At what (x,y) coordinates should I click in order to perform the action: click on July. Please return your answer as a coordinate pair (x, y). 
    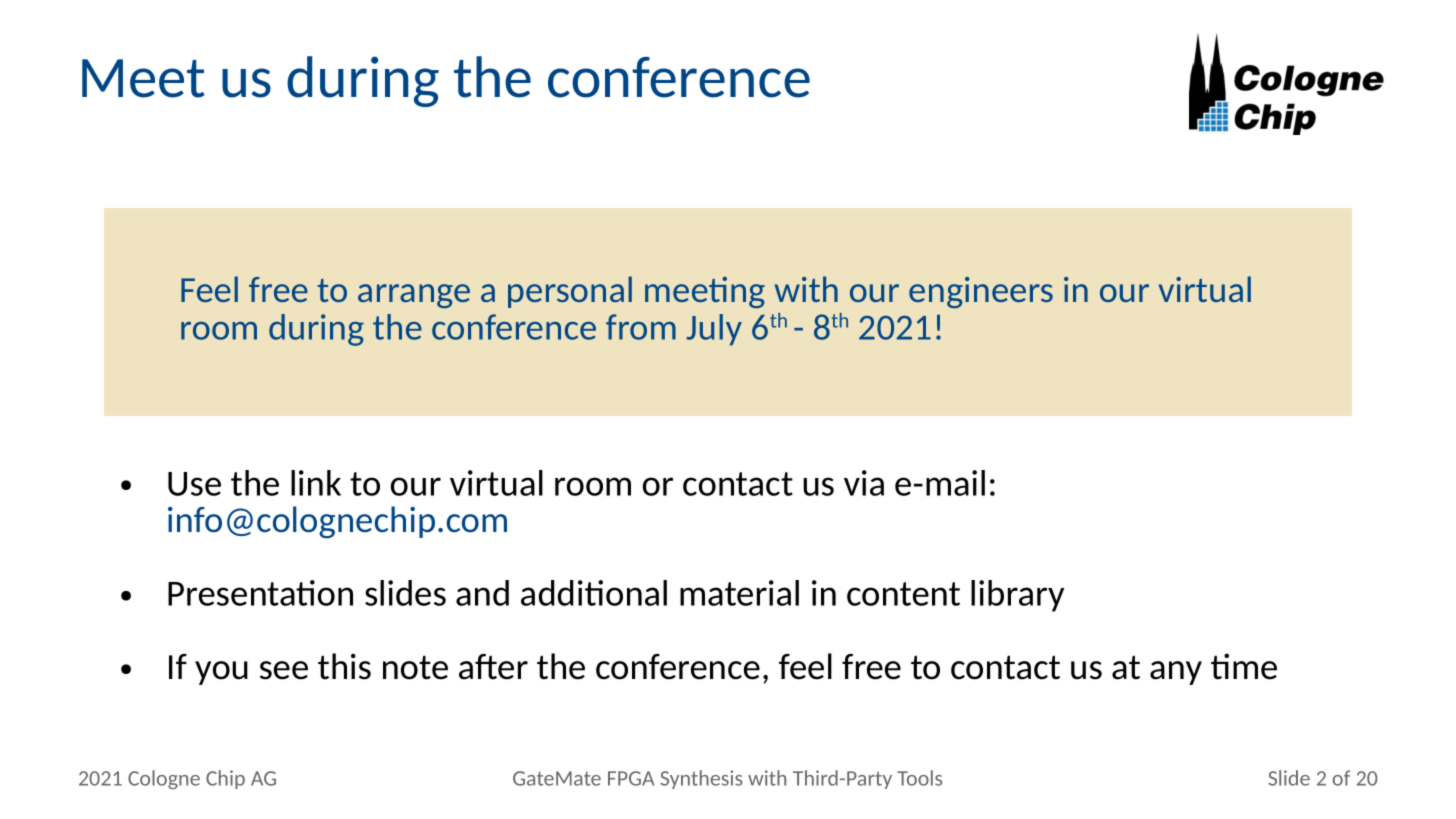
    Looking at the image, I should click on (714, 330).
